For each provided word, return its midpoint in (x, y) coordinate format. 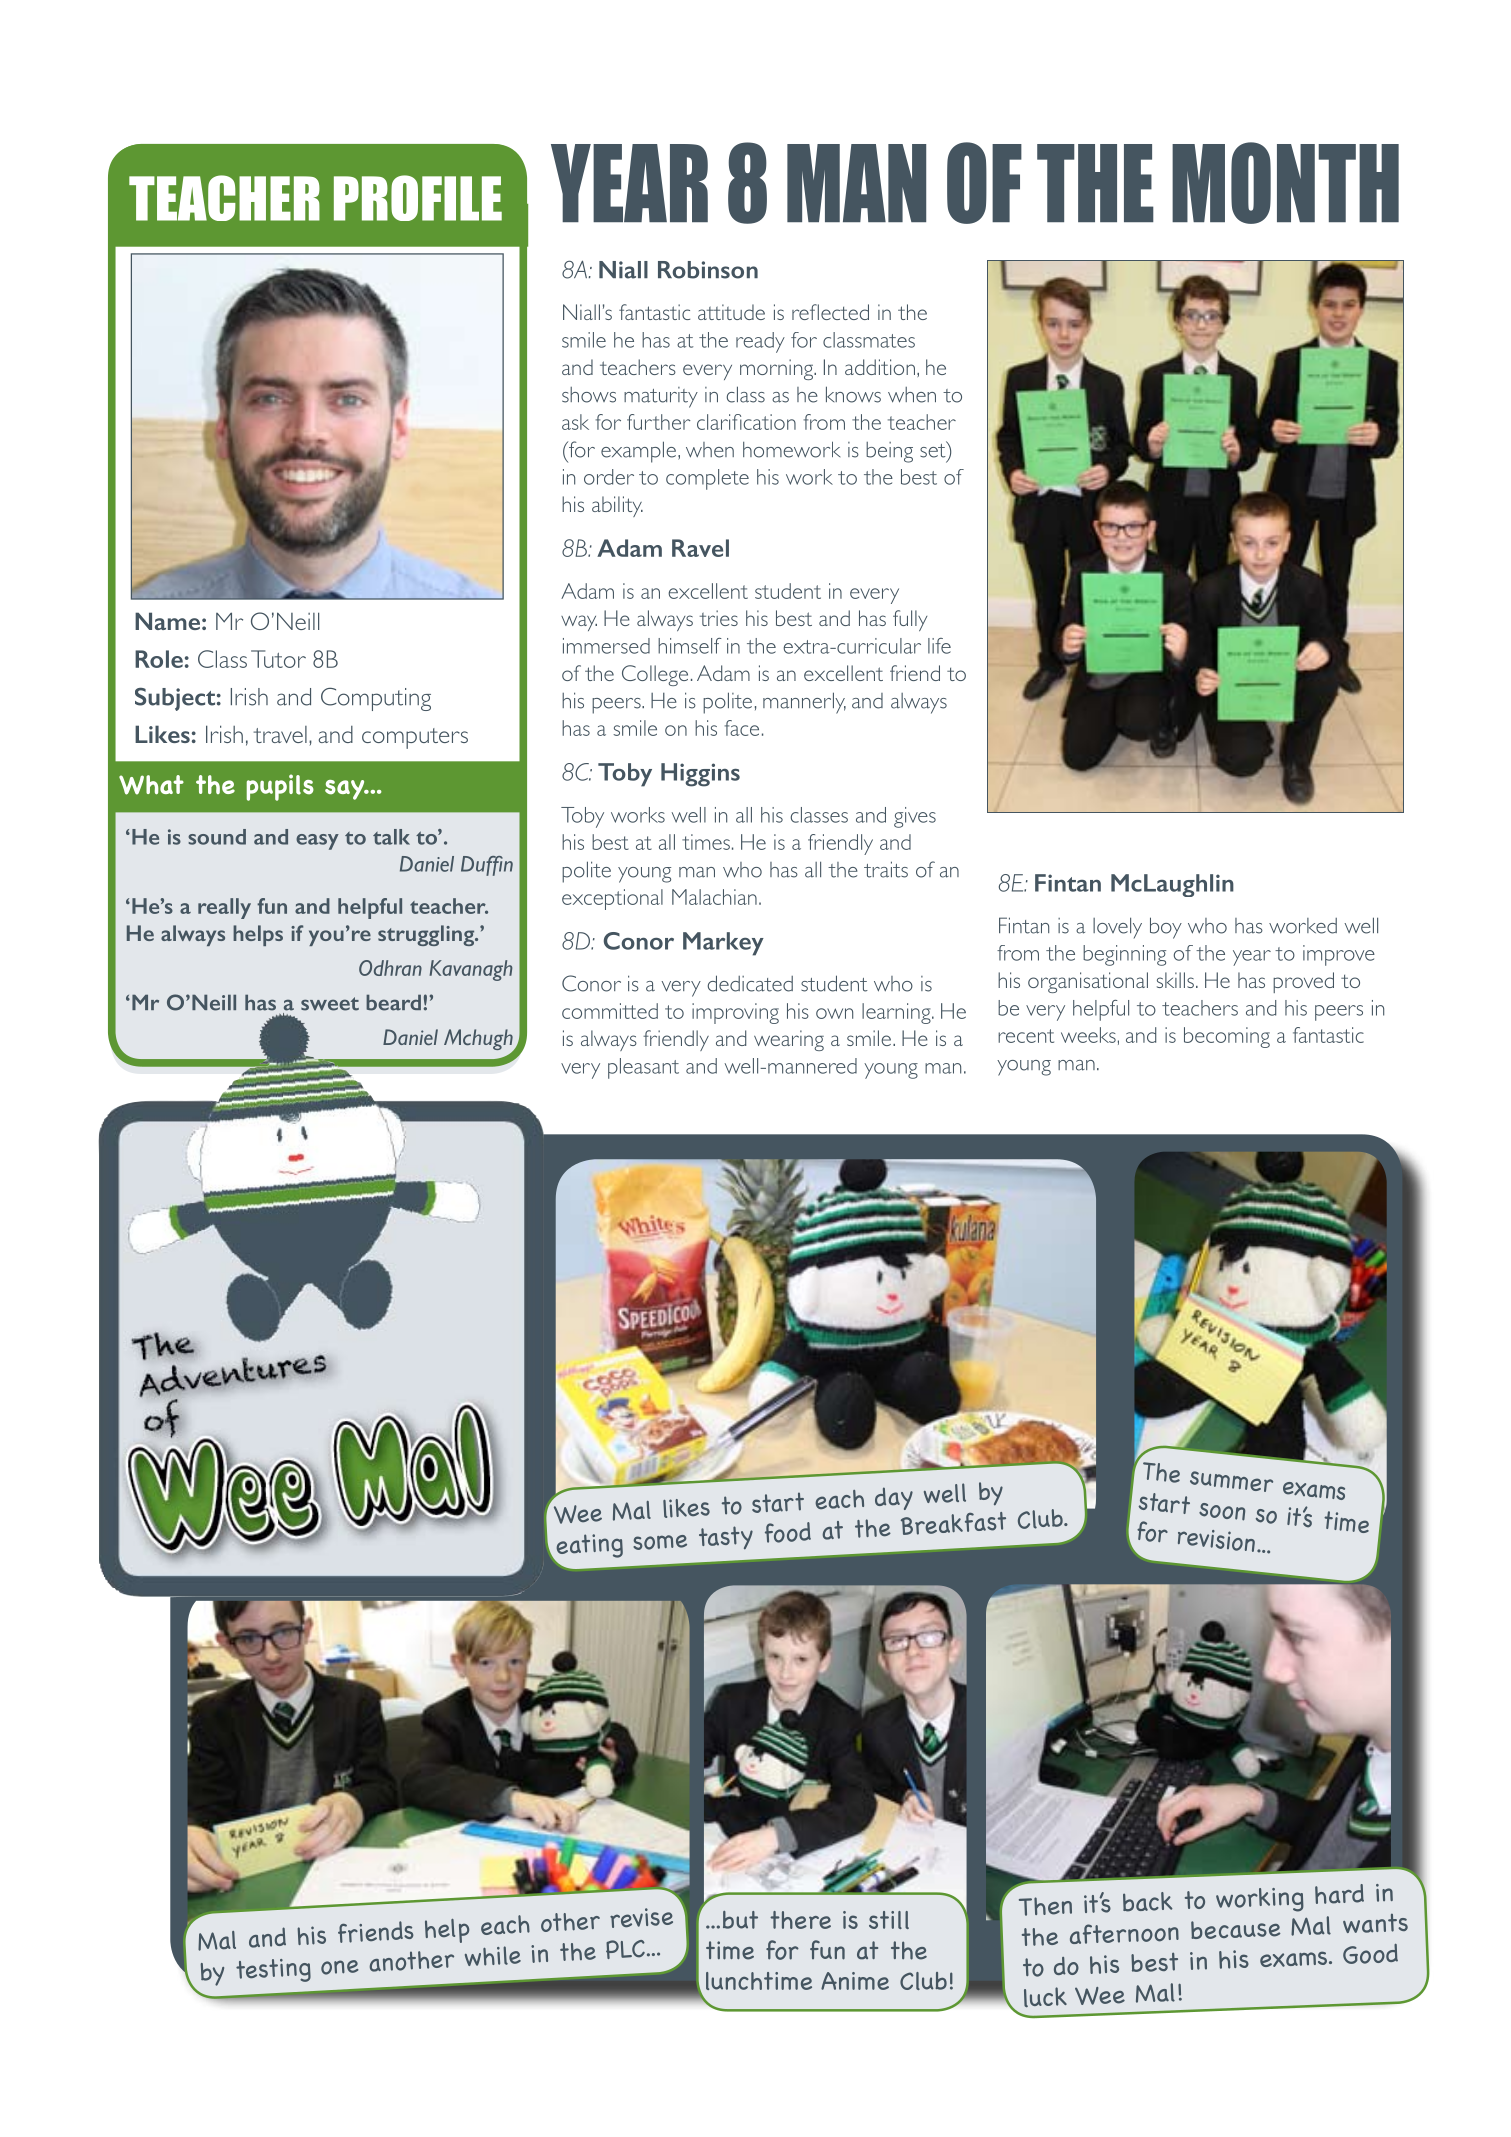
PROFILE (418, 198)
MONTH (1285, 183)
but (740, 1920)
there (800, 1920)
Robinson (708, 270)
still (889, 1920)
